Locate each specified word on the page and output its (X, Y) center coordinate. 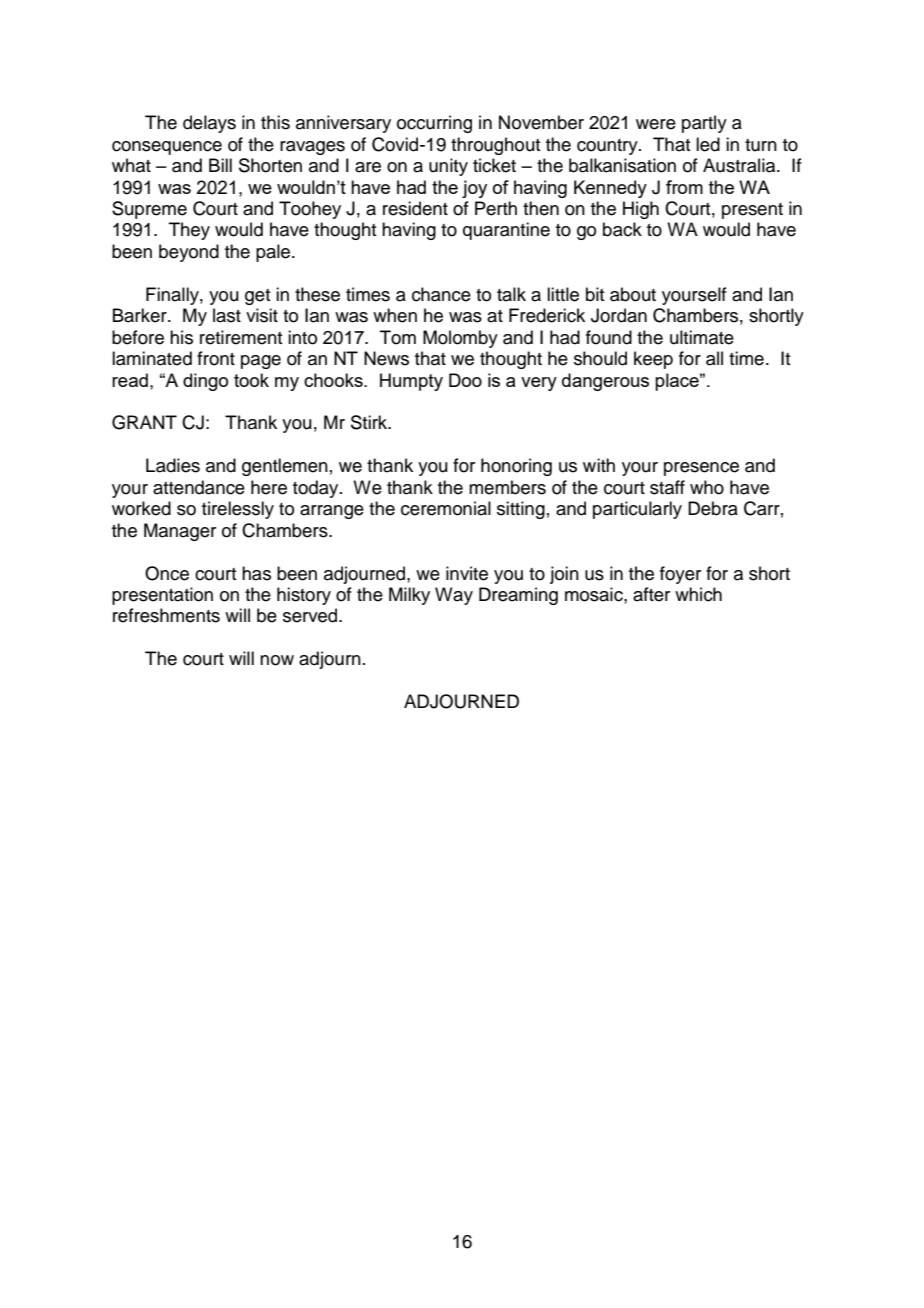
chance (441, 294)
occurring (434, 124)
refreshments (166, 615)
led (708, 144)
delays (209, 124)
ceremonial (446, 508)
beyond (189, 253)
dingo (205, 382)
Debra (713, 508)
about (633, 294)
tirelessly (238, 510)
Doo (465, 380)
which (698, 594)
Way (454, 596)
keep (653, 360)
